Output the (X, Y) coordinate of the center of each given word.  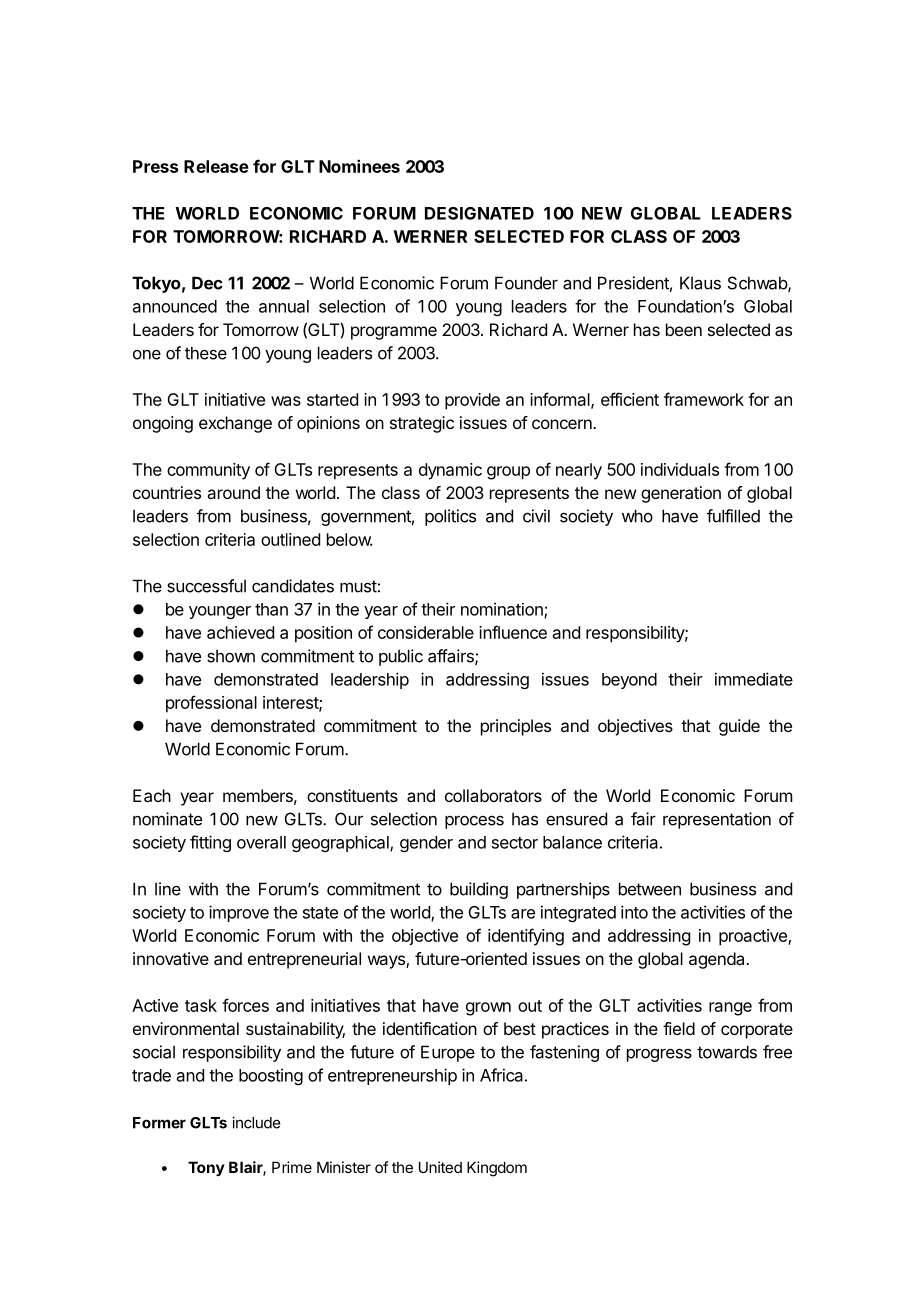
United (440, 1167)
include (256, 1122)
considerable (426, 632)
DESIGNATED (479, 213)
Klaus (700, 283)
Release (216, 166)
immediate (754, 679)
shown (231, 656)
